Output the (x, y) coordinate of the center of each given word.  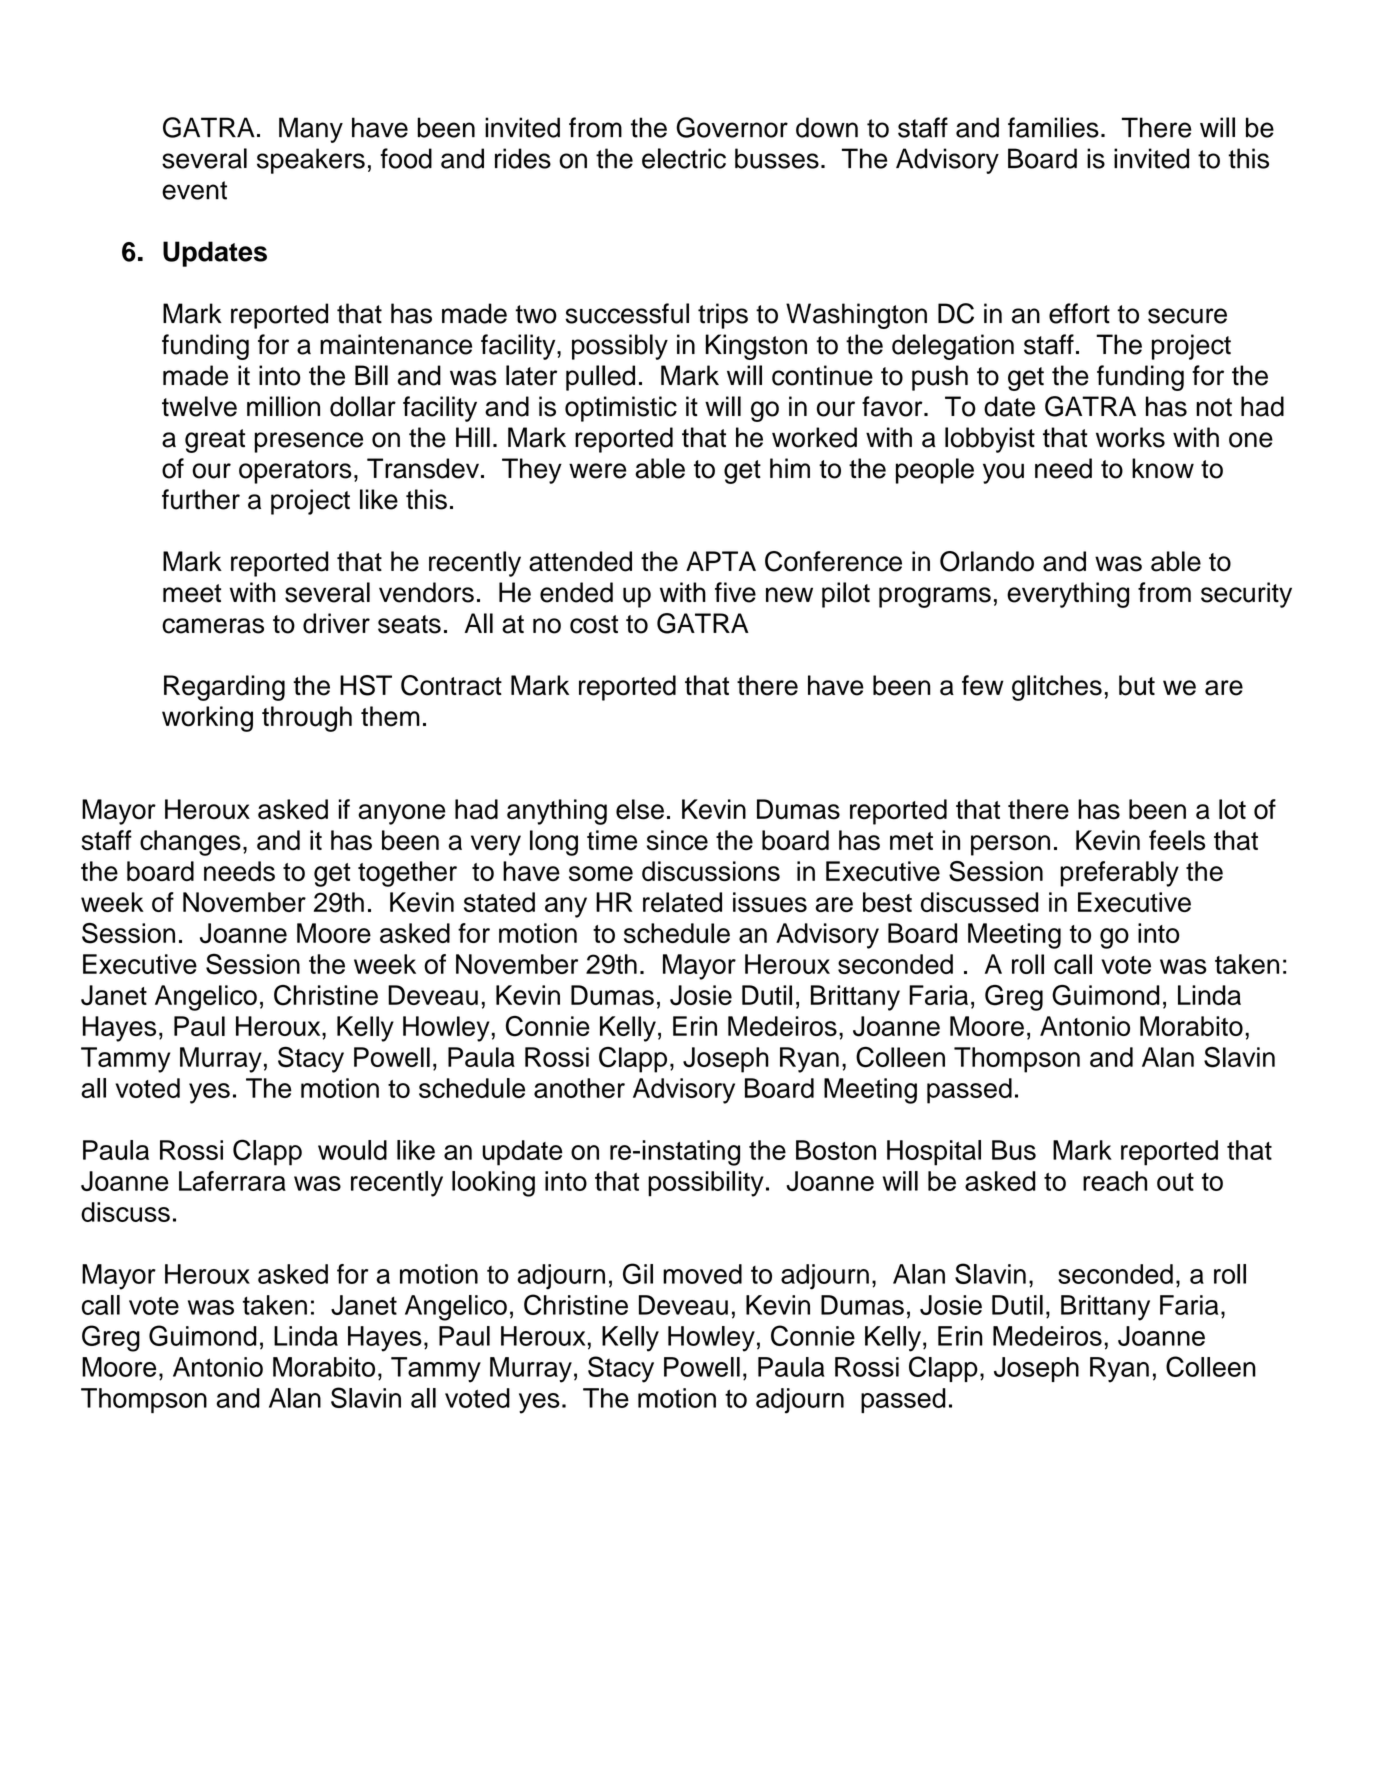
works (1130, 437)
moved (702, 1274)
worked (814, 437)
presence (308, 442)
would (352, 1150)
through (307, 719)
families (1053, 127)
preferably (1119, 874)
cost (594, 624)
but (1137, 685)
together (407, 874)
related (682, 902)
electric (684, 158)
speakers (311, 161)
